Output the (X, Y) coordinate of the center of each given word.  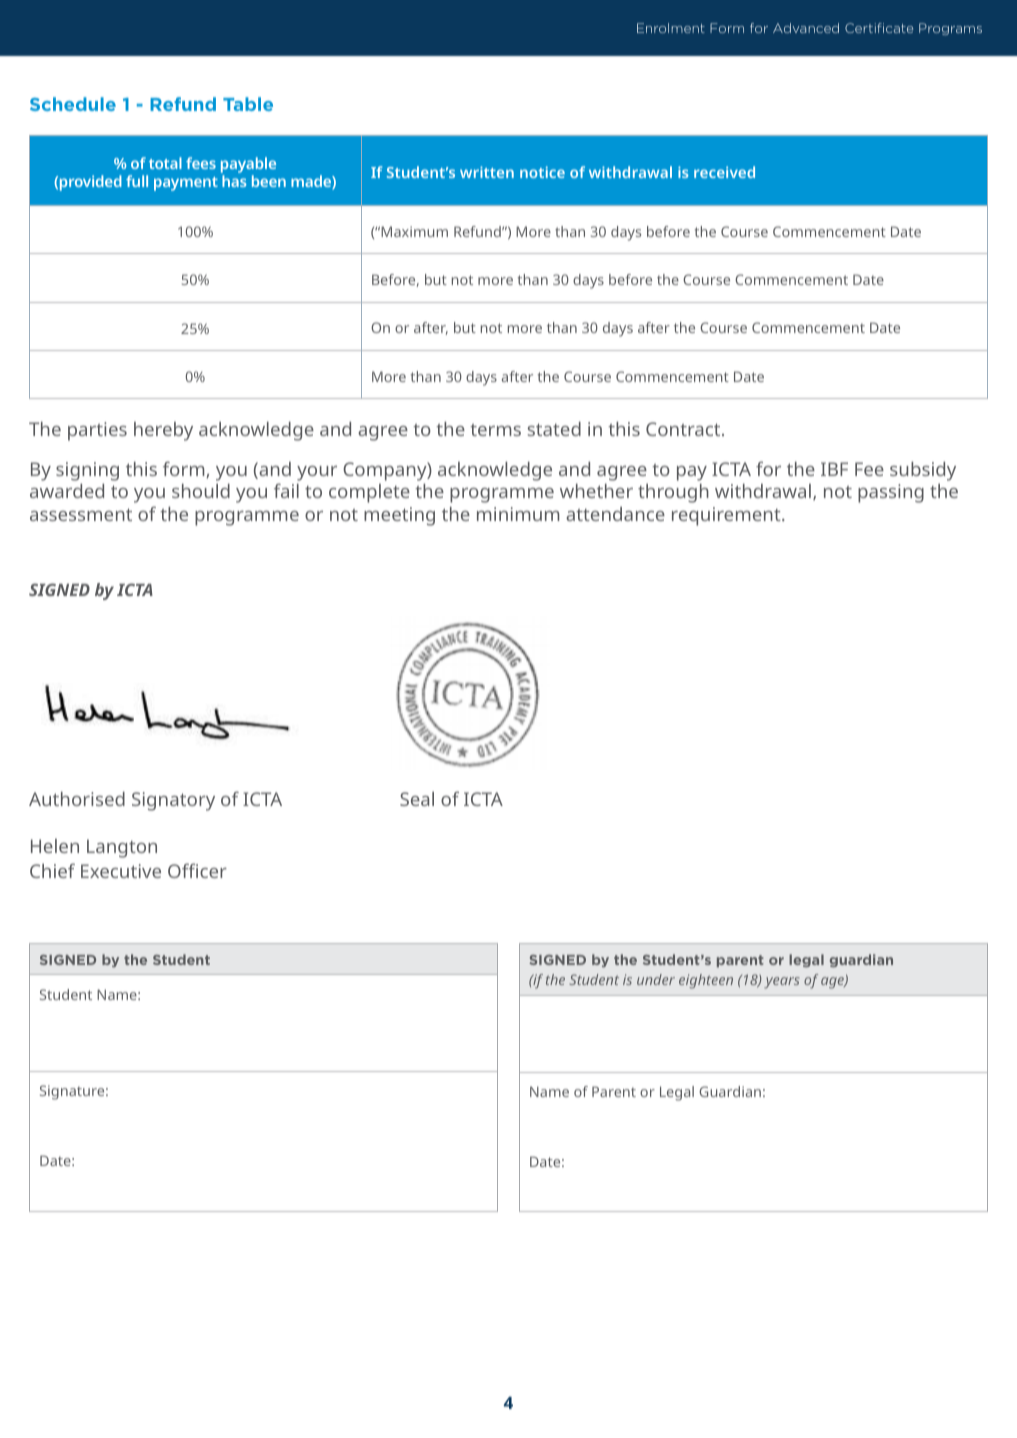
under (656, 979)
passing (891, 493)
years (782, 983)
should (201, 491)
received (724, 172)
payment (186, 184)
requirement (727, 516)
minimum (518, 514)
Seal (417, 799)
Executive (121, 871)
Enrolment (671, 28)
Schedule (73, 104)
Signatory (173, 801)
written (487, 172)
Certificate (879, 28)
